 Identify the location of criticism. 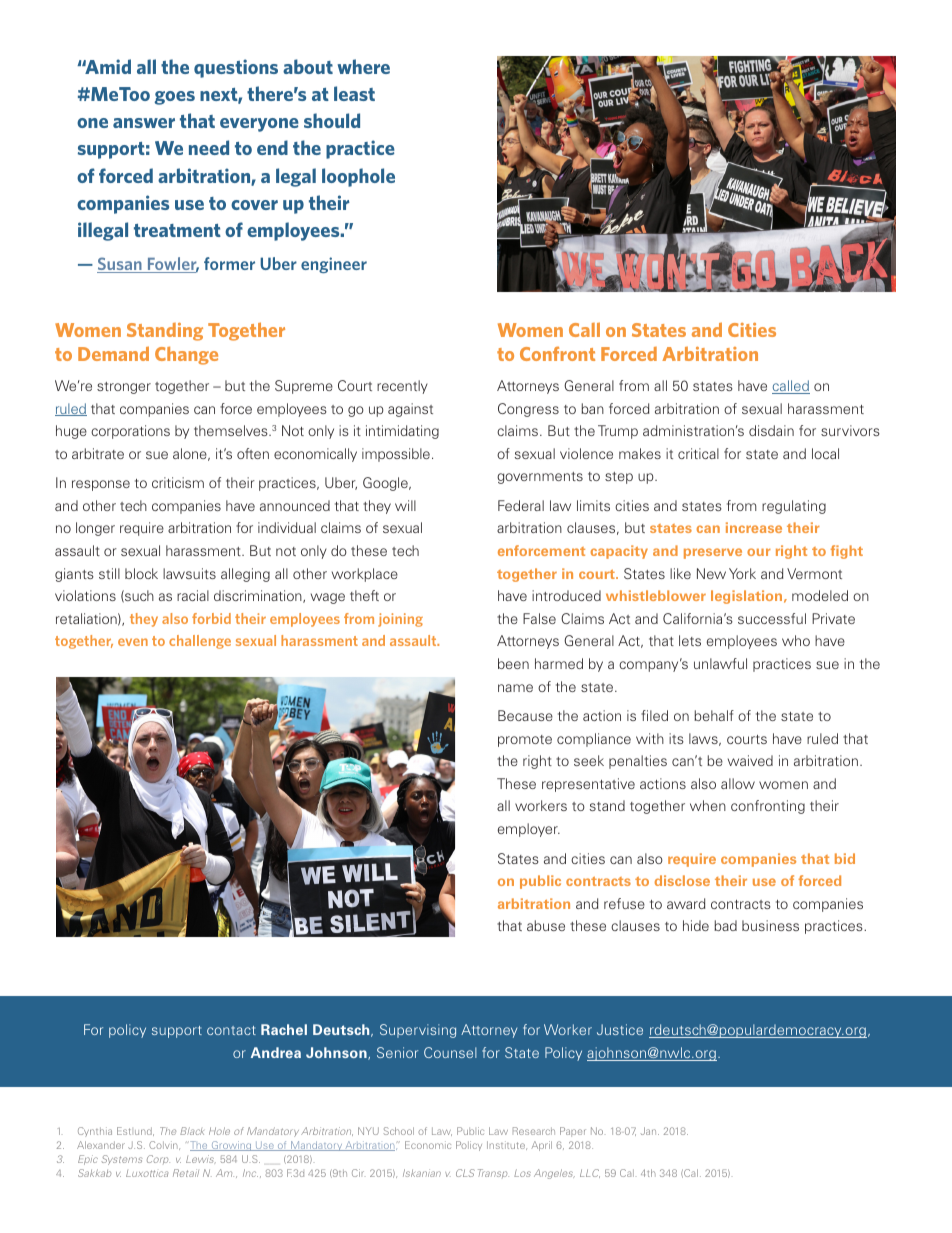
(178, 482).
